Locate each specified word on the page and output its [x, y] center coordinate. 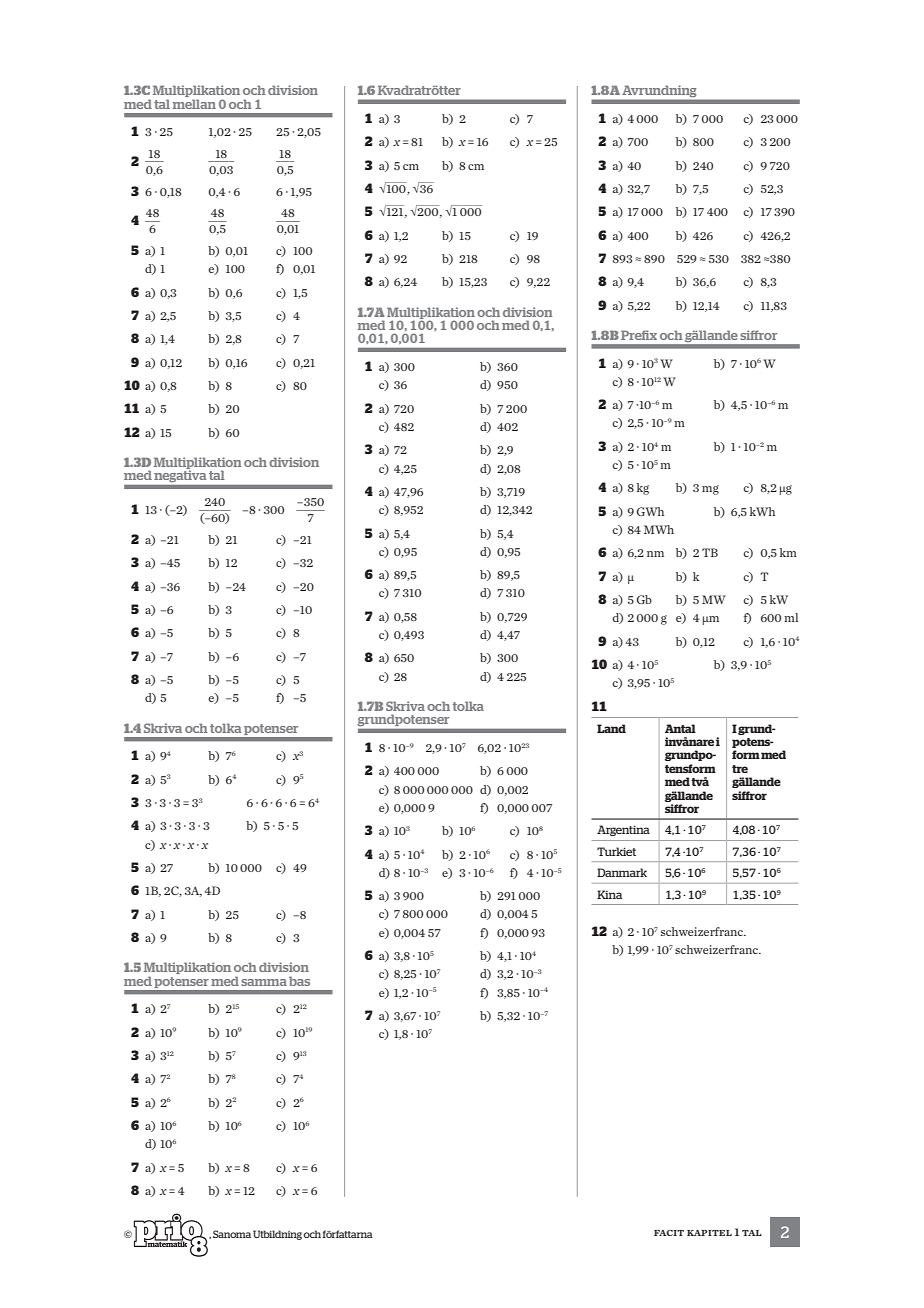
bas [299, 981]
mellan [194, 104]
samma [264, 982]
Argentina [623, 830]
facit [669, 1233]
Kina [609, 894]
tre [740, 769]
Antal [680, 728]
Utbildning [277, 1235]
